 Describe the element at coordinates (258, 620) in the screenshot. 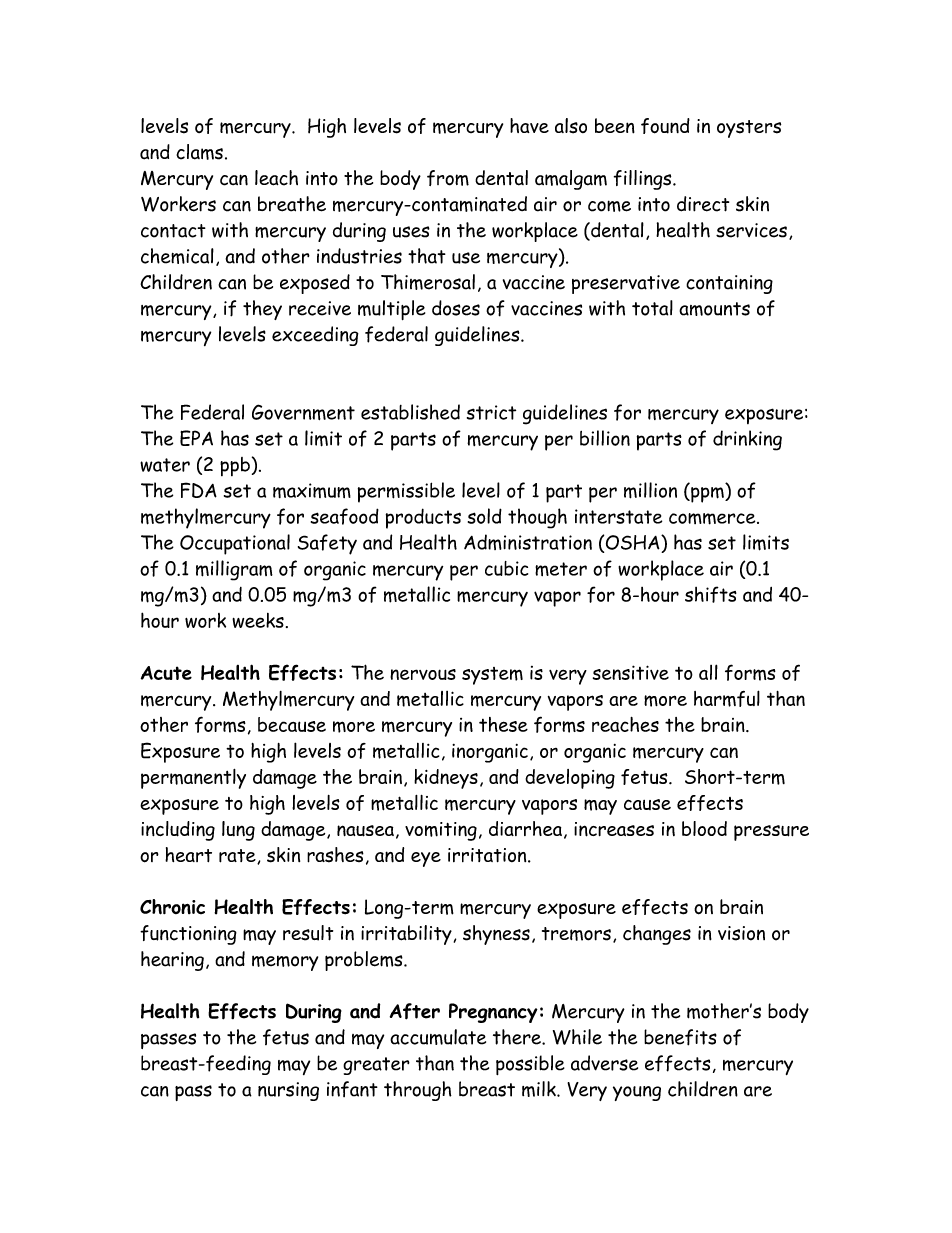

I see `weeks` at that location.
